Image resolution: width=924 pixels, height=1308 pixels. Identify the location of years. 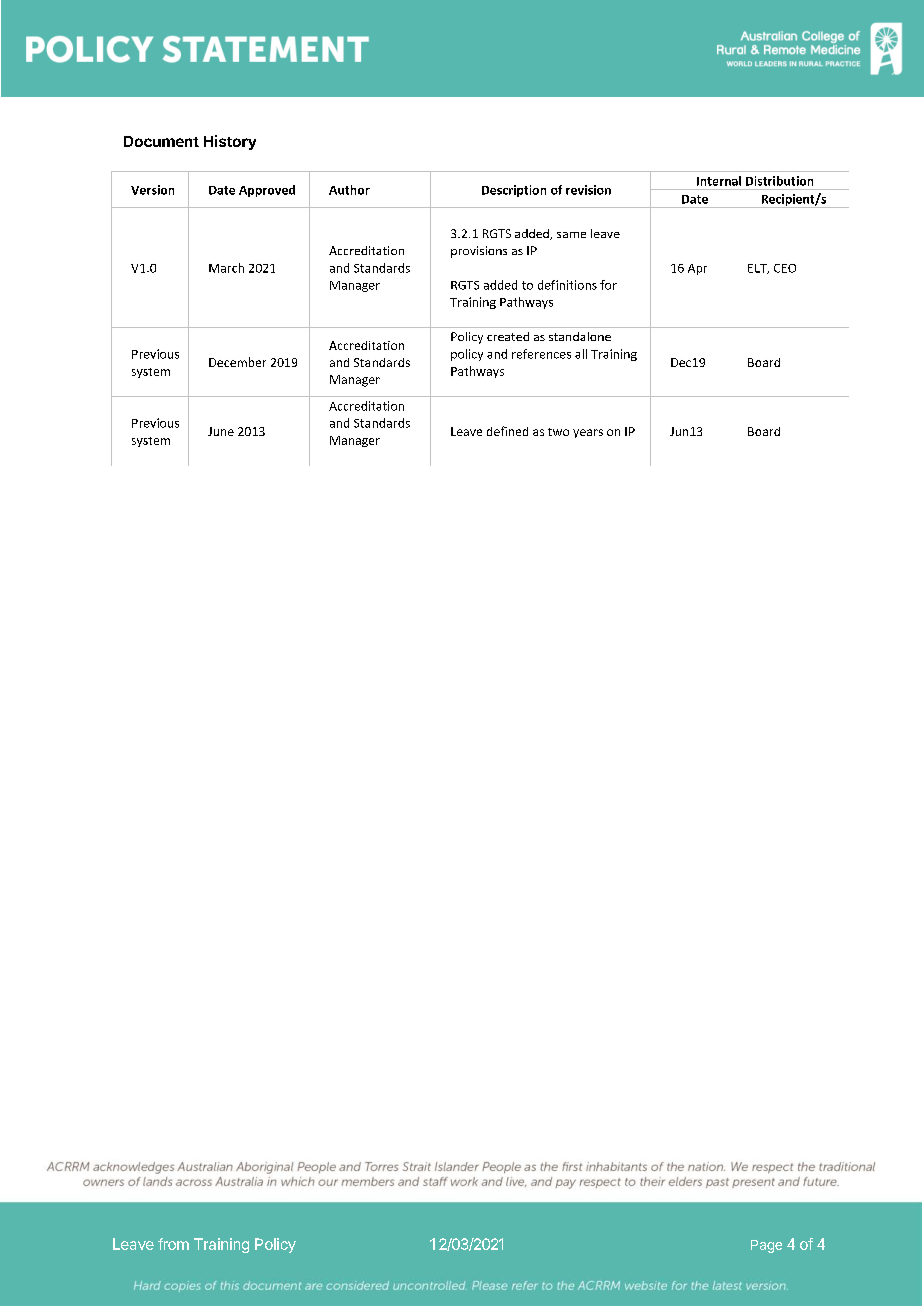
(588, 433).
